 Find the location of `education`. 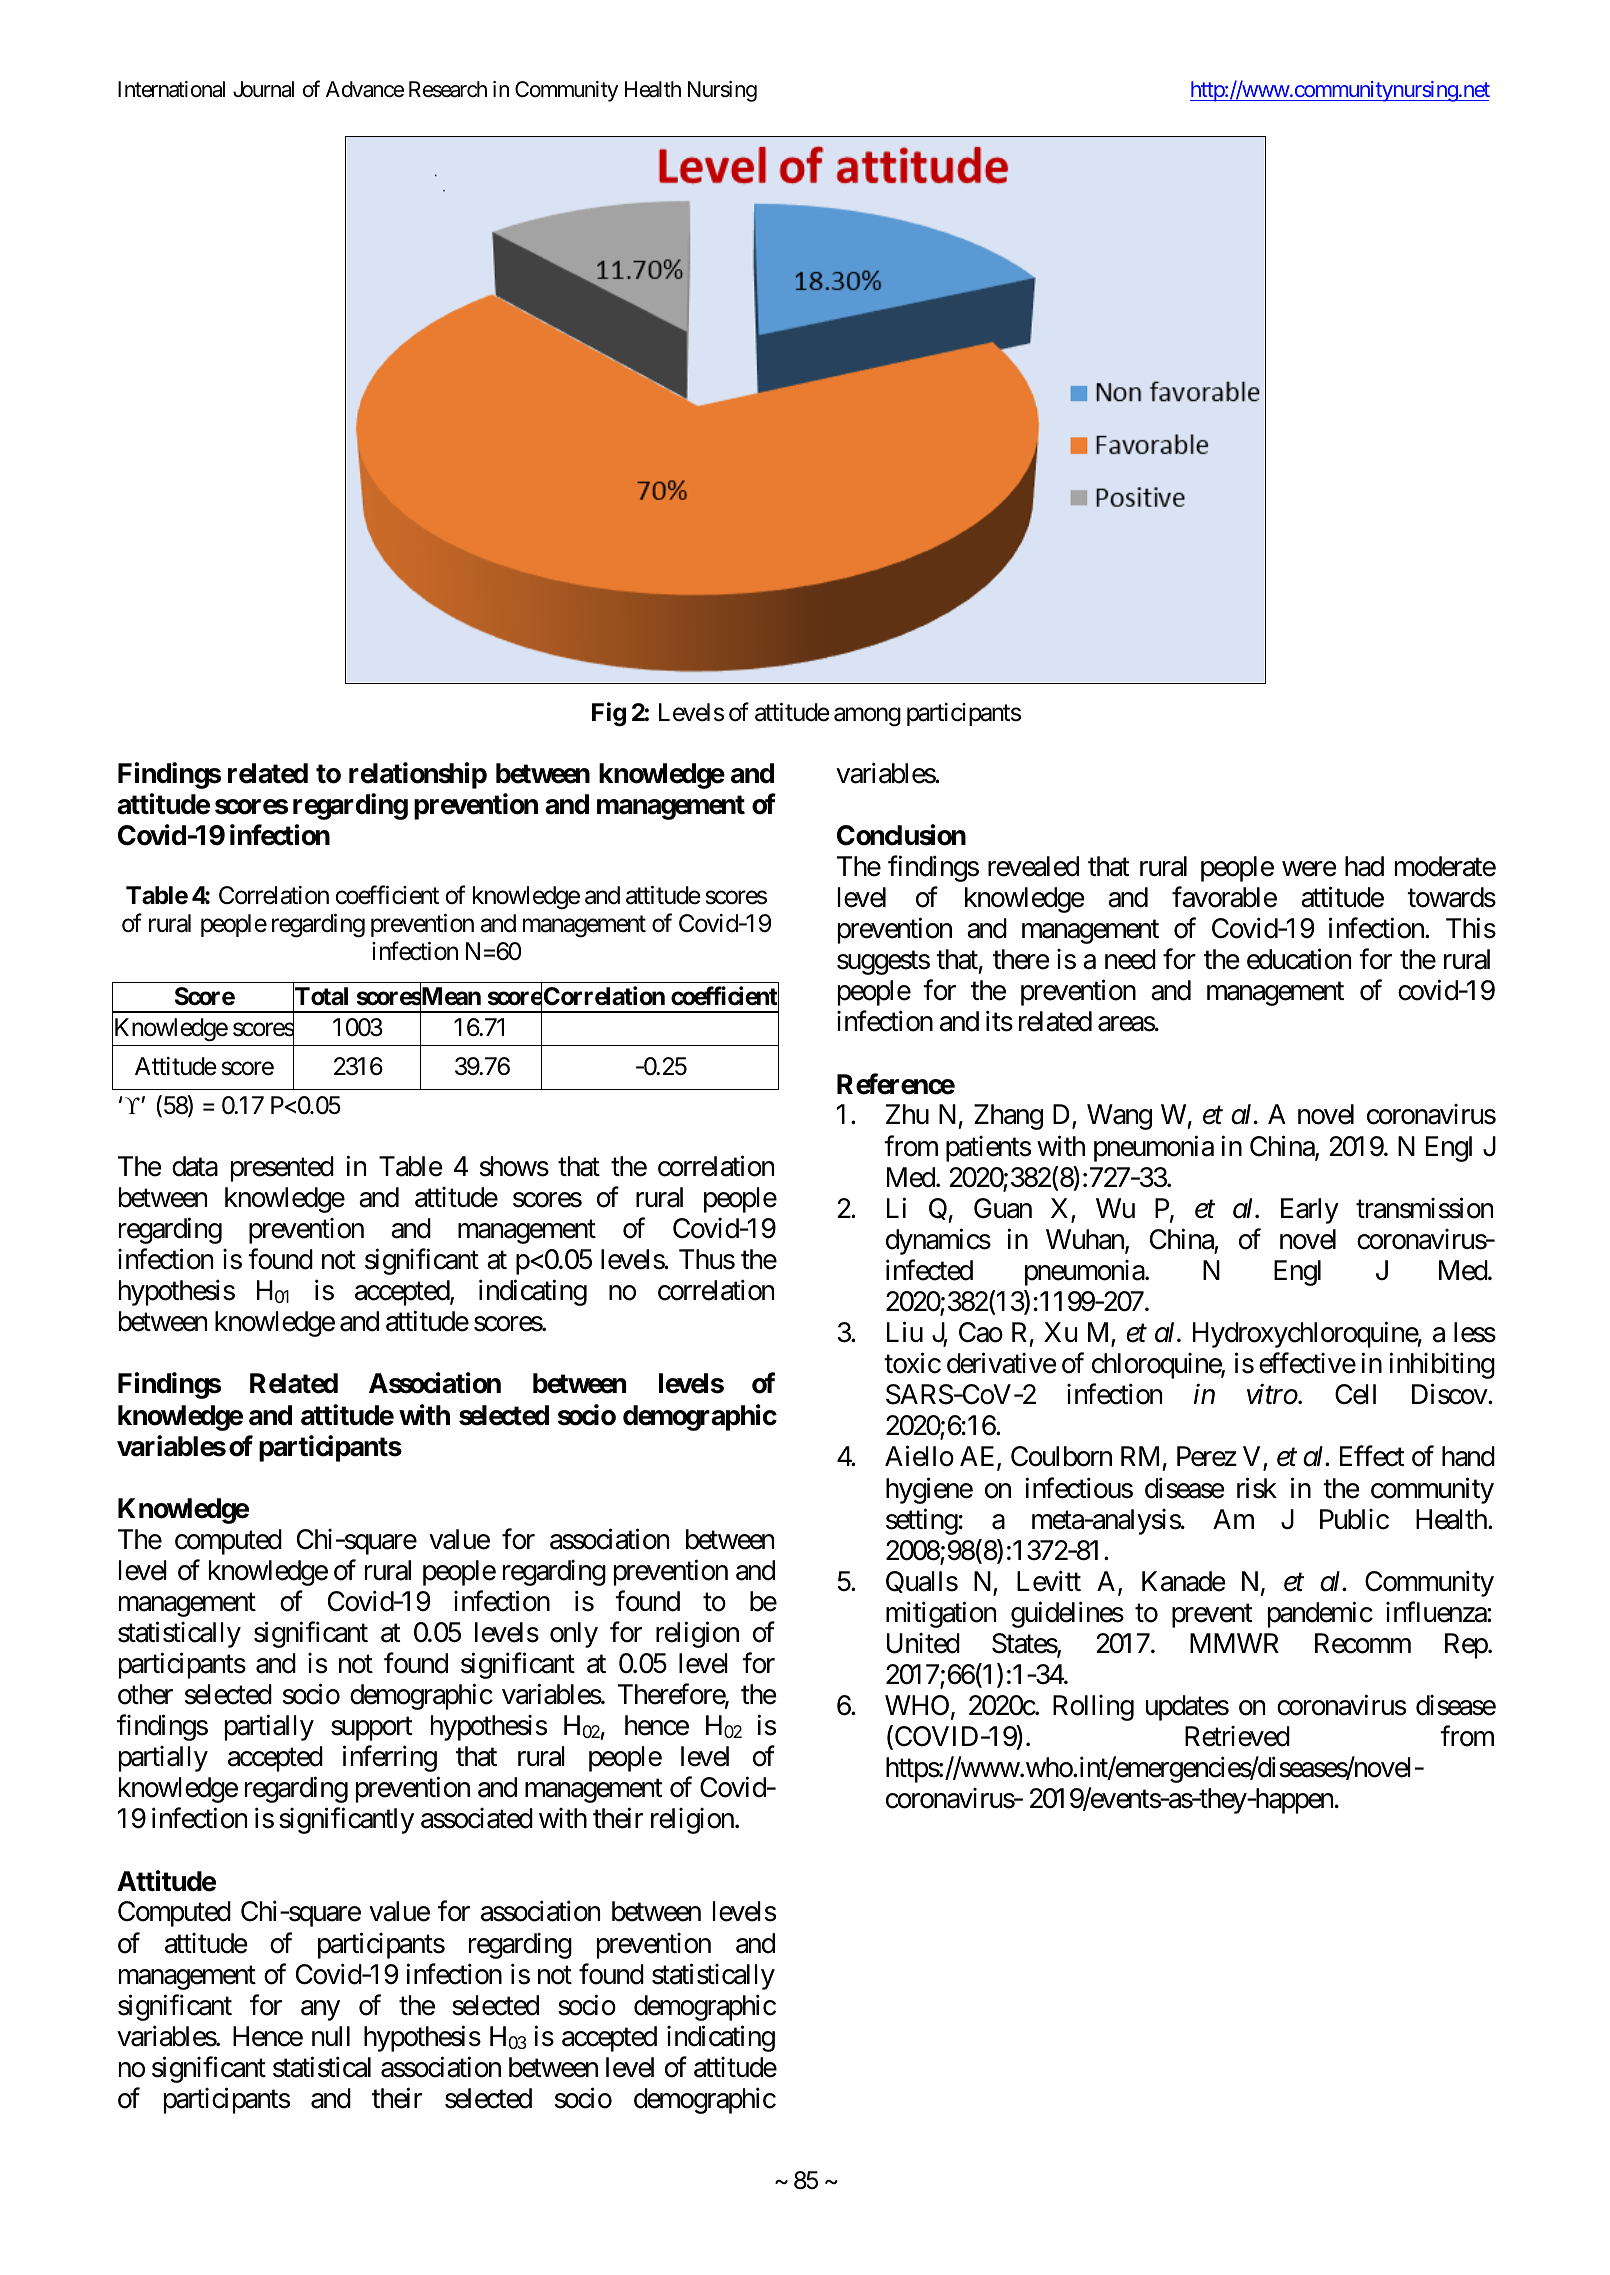

education is located at coordinates (1299, 959).
